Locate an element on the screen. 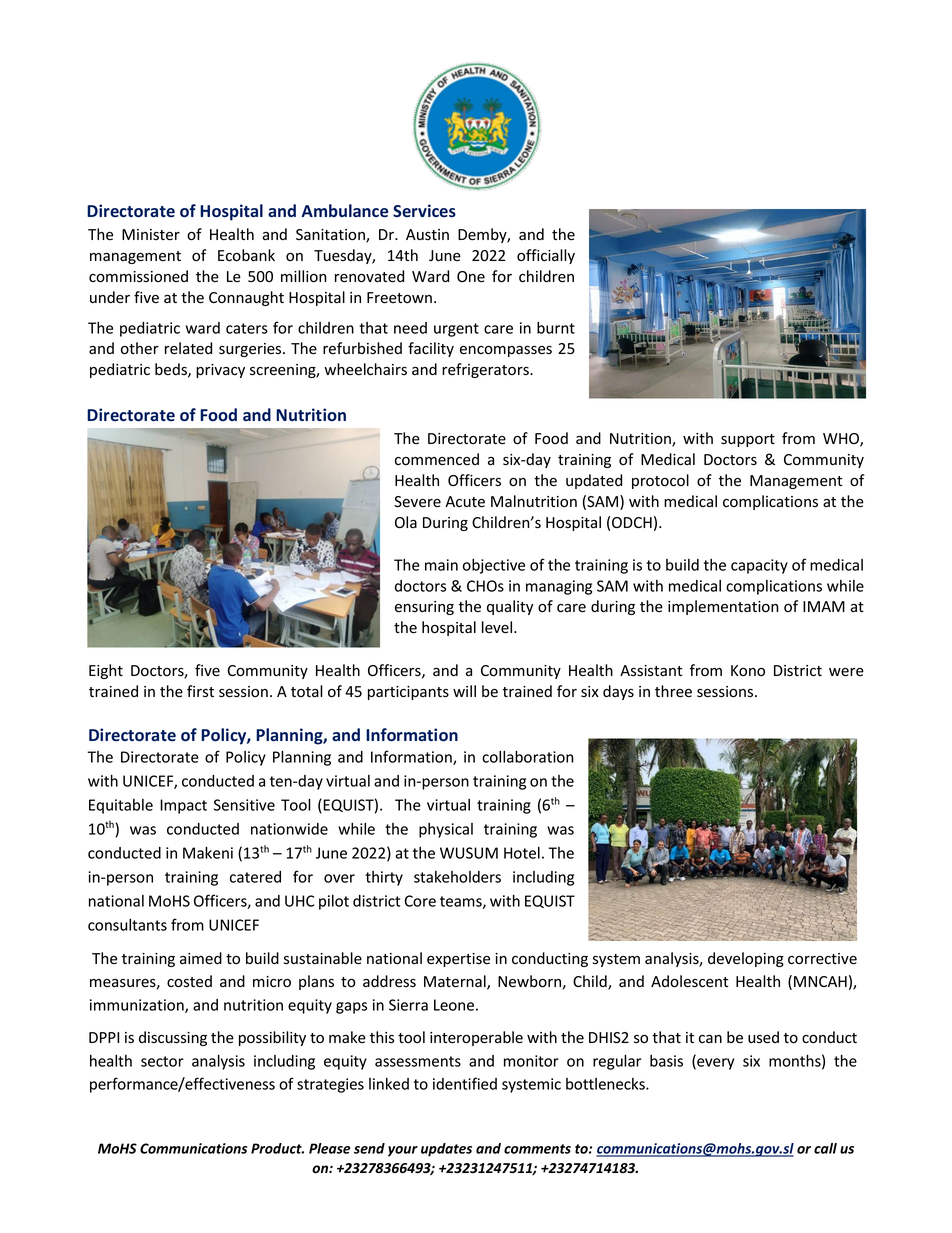  capacity is located at coordinates (759, 566).
